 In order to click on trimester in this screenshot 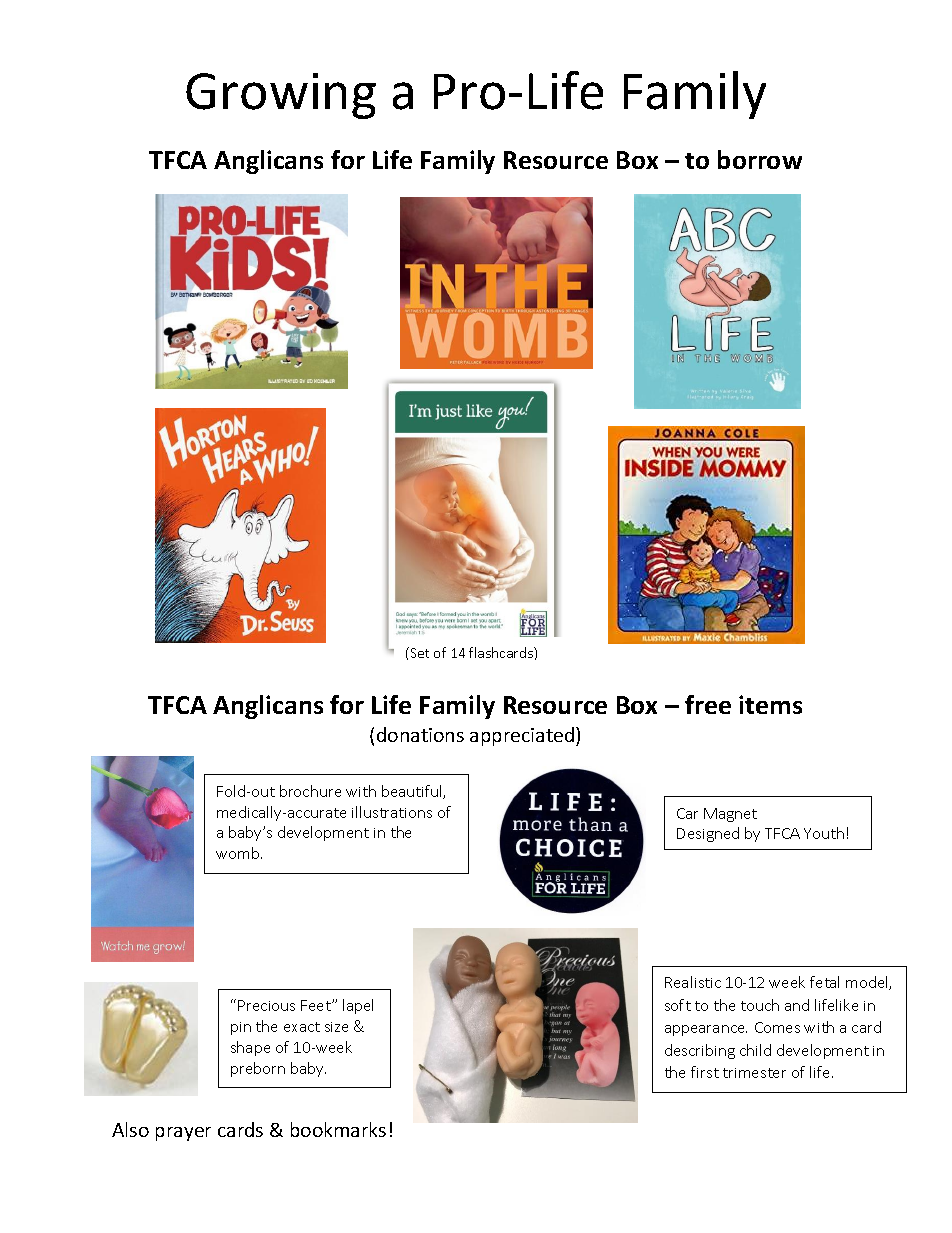, I will do `click(754, 1073)`.
